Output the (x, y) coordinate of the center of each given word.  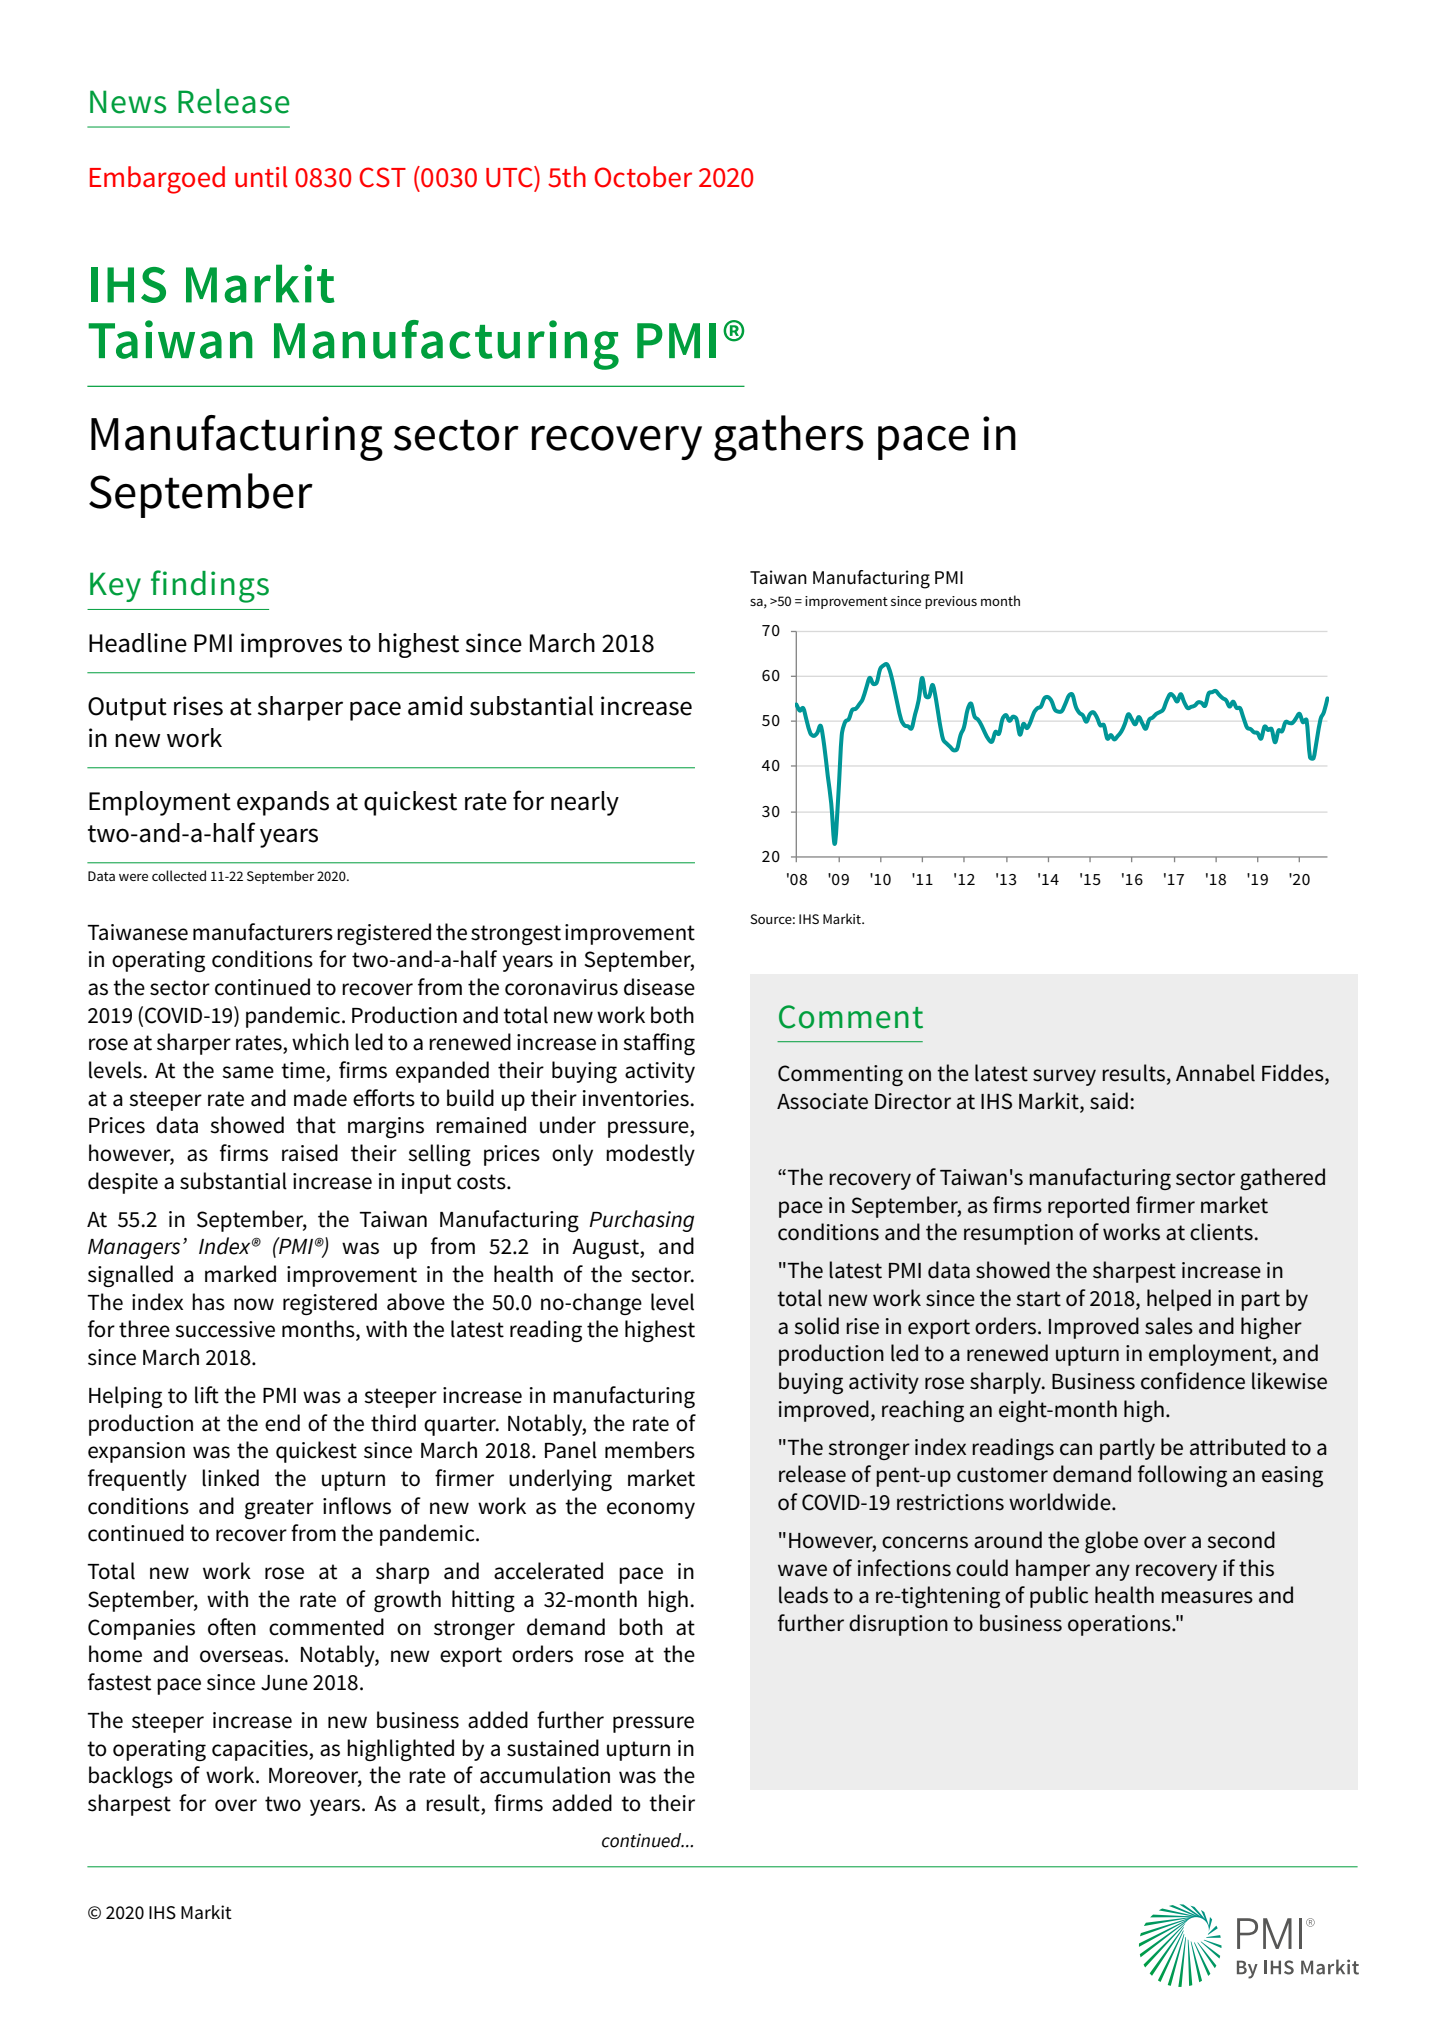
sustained (553, 1748)
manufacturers (263, 932)
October (643, 177)
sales (1169, 1326)
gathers (789, 438)
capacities (261, 1750)
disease (659, 987)
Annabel (1215, 1073)
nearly (585, 803)
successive (225, 1329)
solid (816, 1326)
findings (210, 586)
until (261, 177)
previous (951, 602)
